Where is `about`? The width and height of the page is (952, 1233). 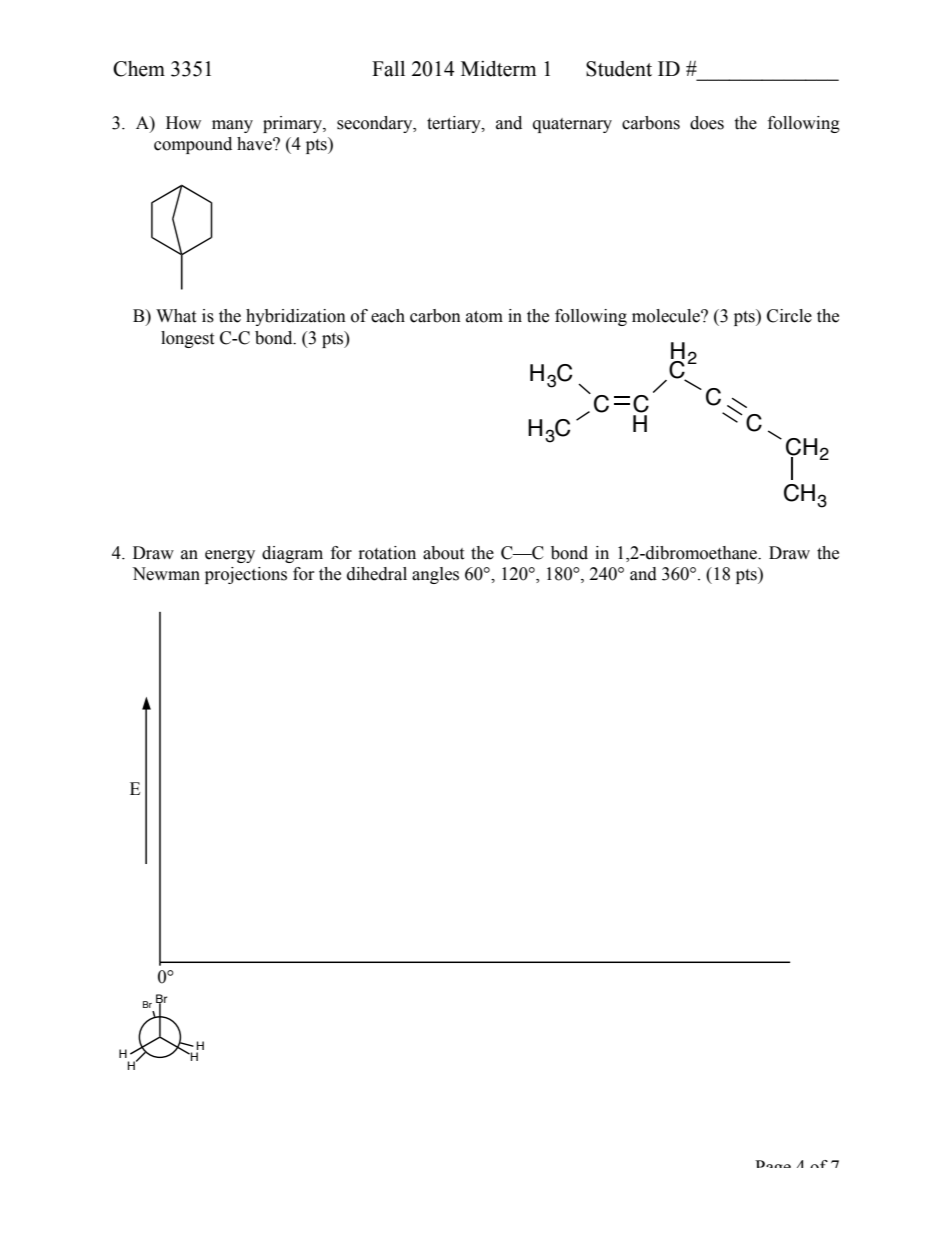
about is located at coordinates (443, 553).
